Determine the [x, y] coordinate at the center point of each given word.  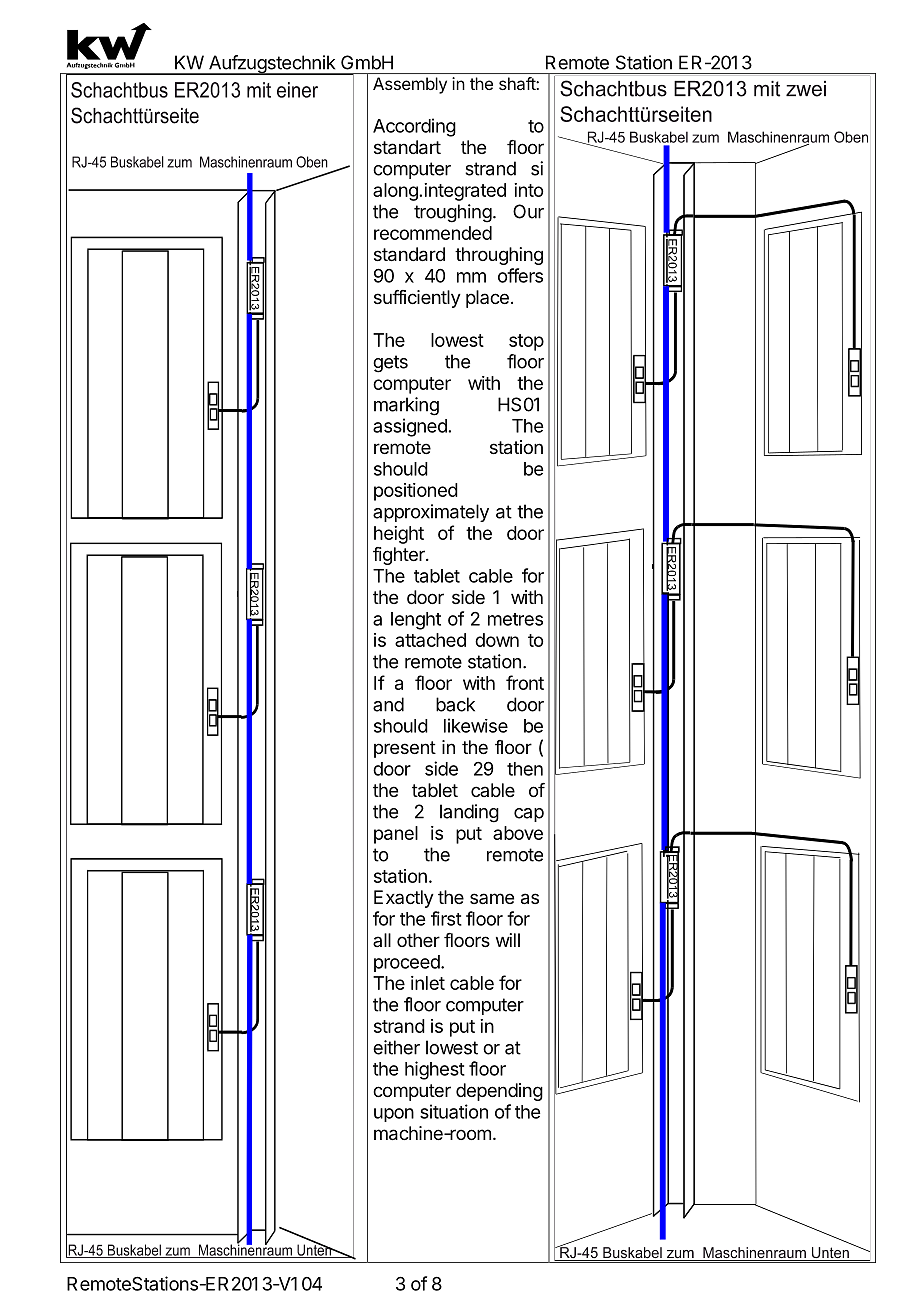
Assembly [410, 85]
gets [390, 364]
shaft [518, 83]
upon [394, 1115]
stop [526, 342]
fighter [400, 556]
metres [515, 619]
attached [430, 640]
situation [454, 1111]
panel [396, 835]
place [487, 299]
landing [469, 813]
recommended [433, 233]
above [518, 833]
